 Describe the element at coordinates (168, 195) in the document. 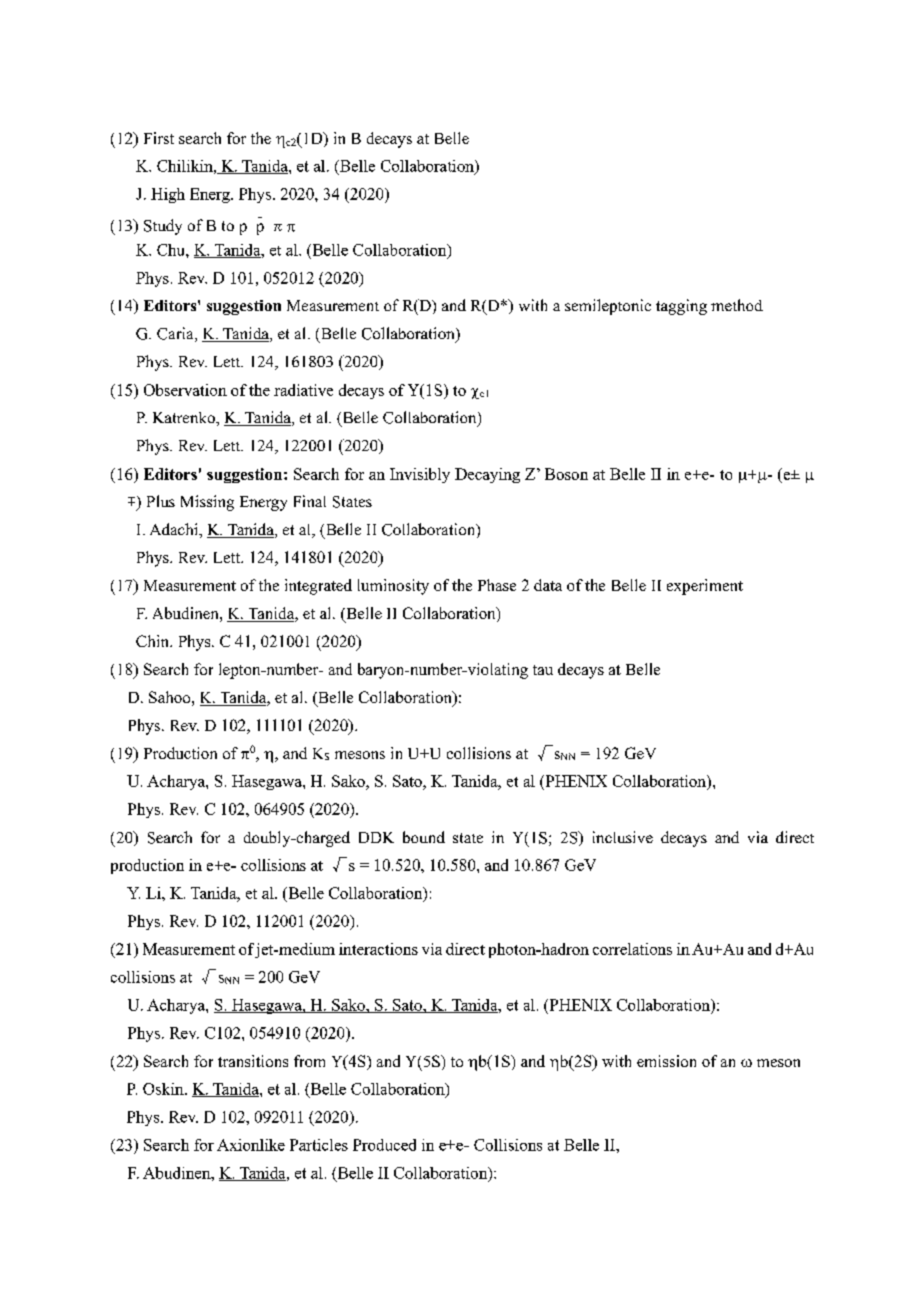

I see `High` at that location.
